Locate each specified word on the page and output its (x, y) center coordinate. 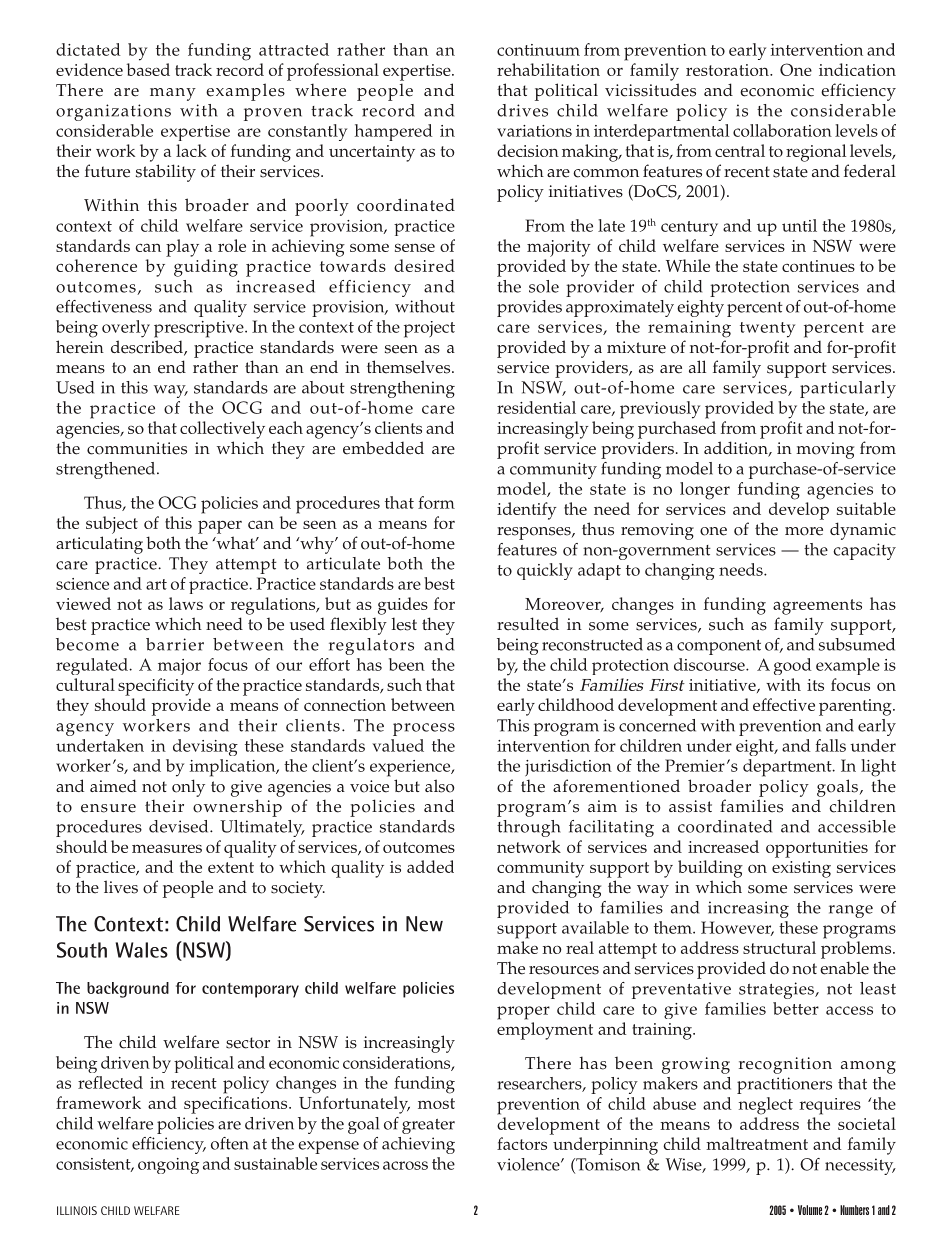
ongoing (168, 1166)
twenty (767, 330)
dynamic (863, 531)
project (429, 329)
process (424, 729)
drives (522, 110)
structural (779, 947)
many (173, 94)
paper (220, 527)
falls (830, 745)
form (436, 502)
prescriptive (200, 329)
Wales (142, 950)
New (424, 924)
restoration (728, 70)
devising (205, 747)
